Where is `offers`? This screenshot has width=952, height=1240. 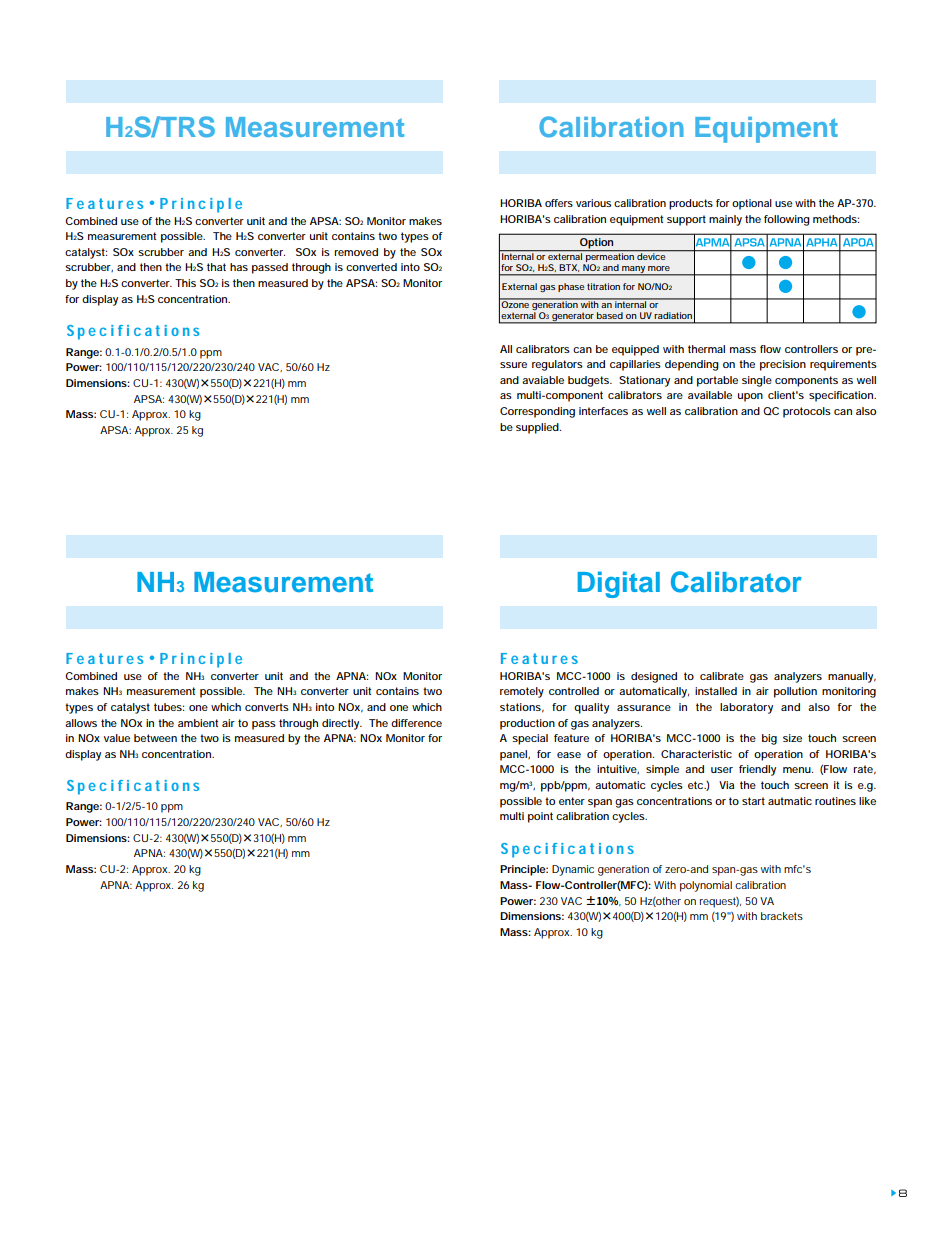
offers is located at coordinates (559, 203).
